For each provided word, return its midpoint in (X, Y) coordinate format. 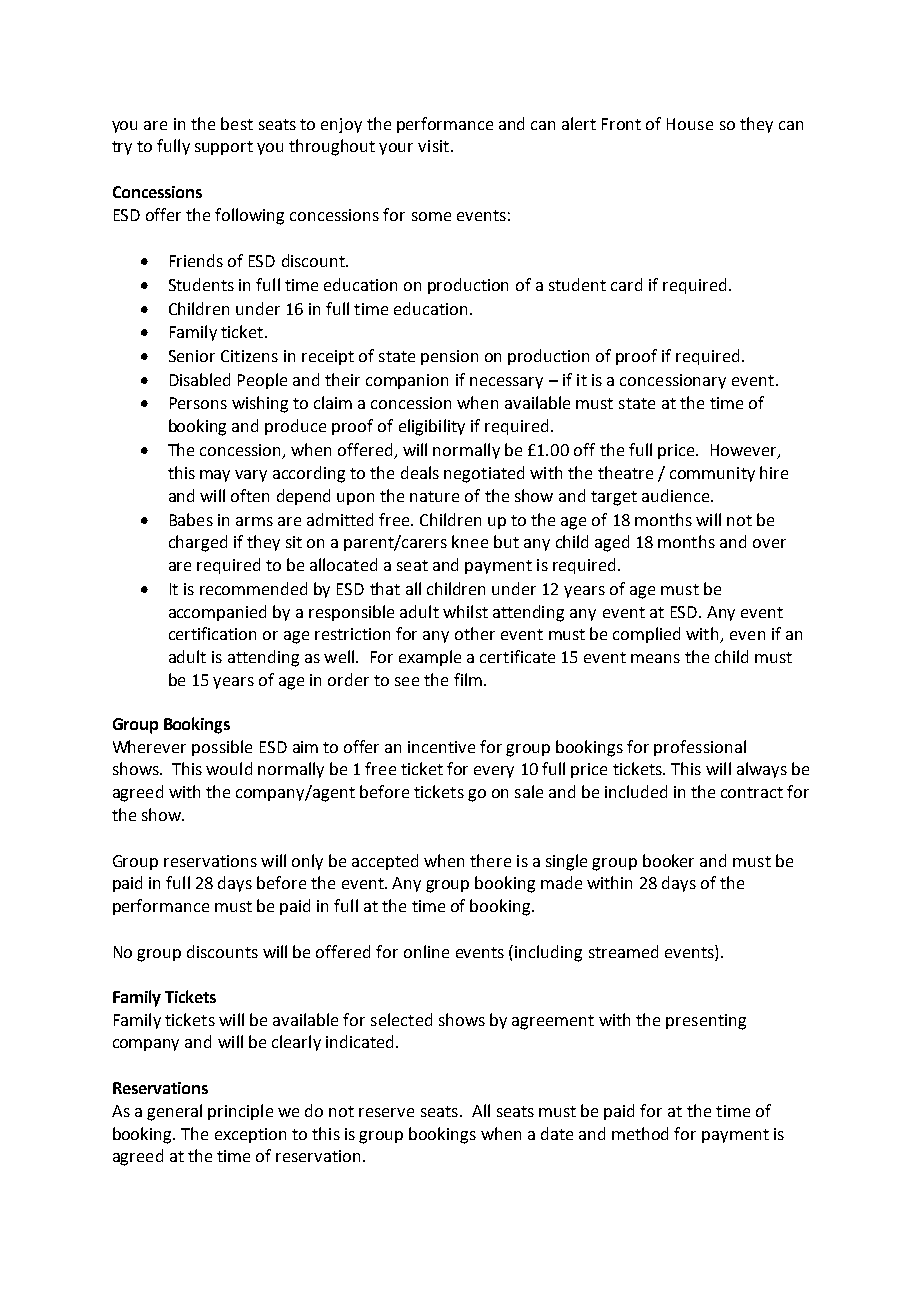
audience (677, 495)
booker (668, 860)
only (307, 862)
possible (222, 748)
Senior (192, 356)
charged (198, 543)
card (626, 284)
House (690, 124)
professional (700, 748)
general (174, 1112)
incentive (441, 747)
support (224, 148)
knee (470, 541)
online (426, 951)
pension (449, 357)
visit (433, 146)
